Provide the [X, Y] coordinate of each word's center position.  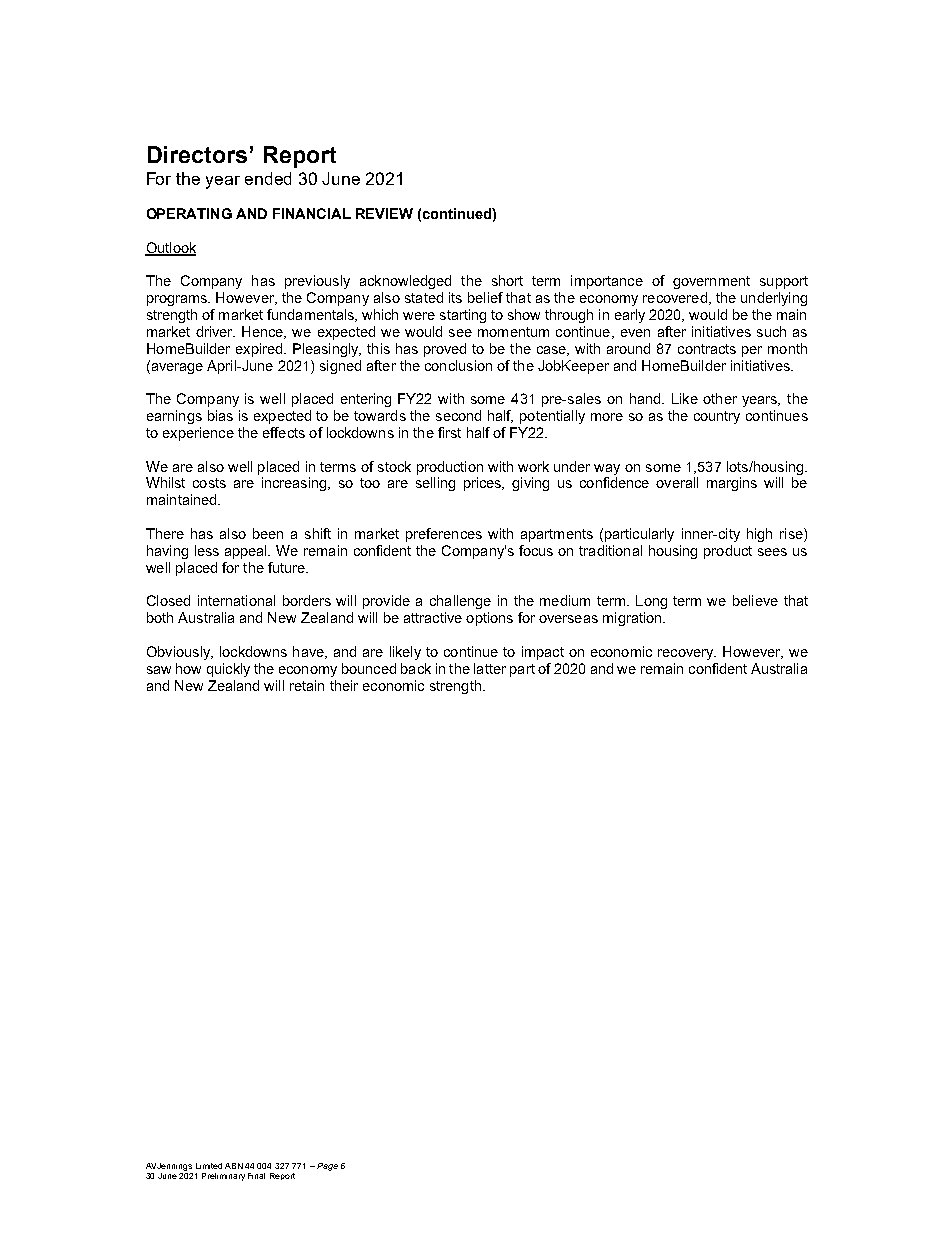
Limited [209, 1166]
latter [490, 668]
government [711, 282]
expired [260, 350]
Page [327, 1167]
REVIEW [384, 213]
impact [543, 653]
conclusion [458, 365]
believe [755, 600]
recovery [687, 654]
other [720, 398]
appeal [247, 552]
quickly [228, 670]
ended [268, 178]
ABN [234, 1166]
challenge [460, 602]
